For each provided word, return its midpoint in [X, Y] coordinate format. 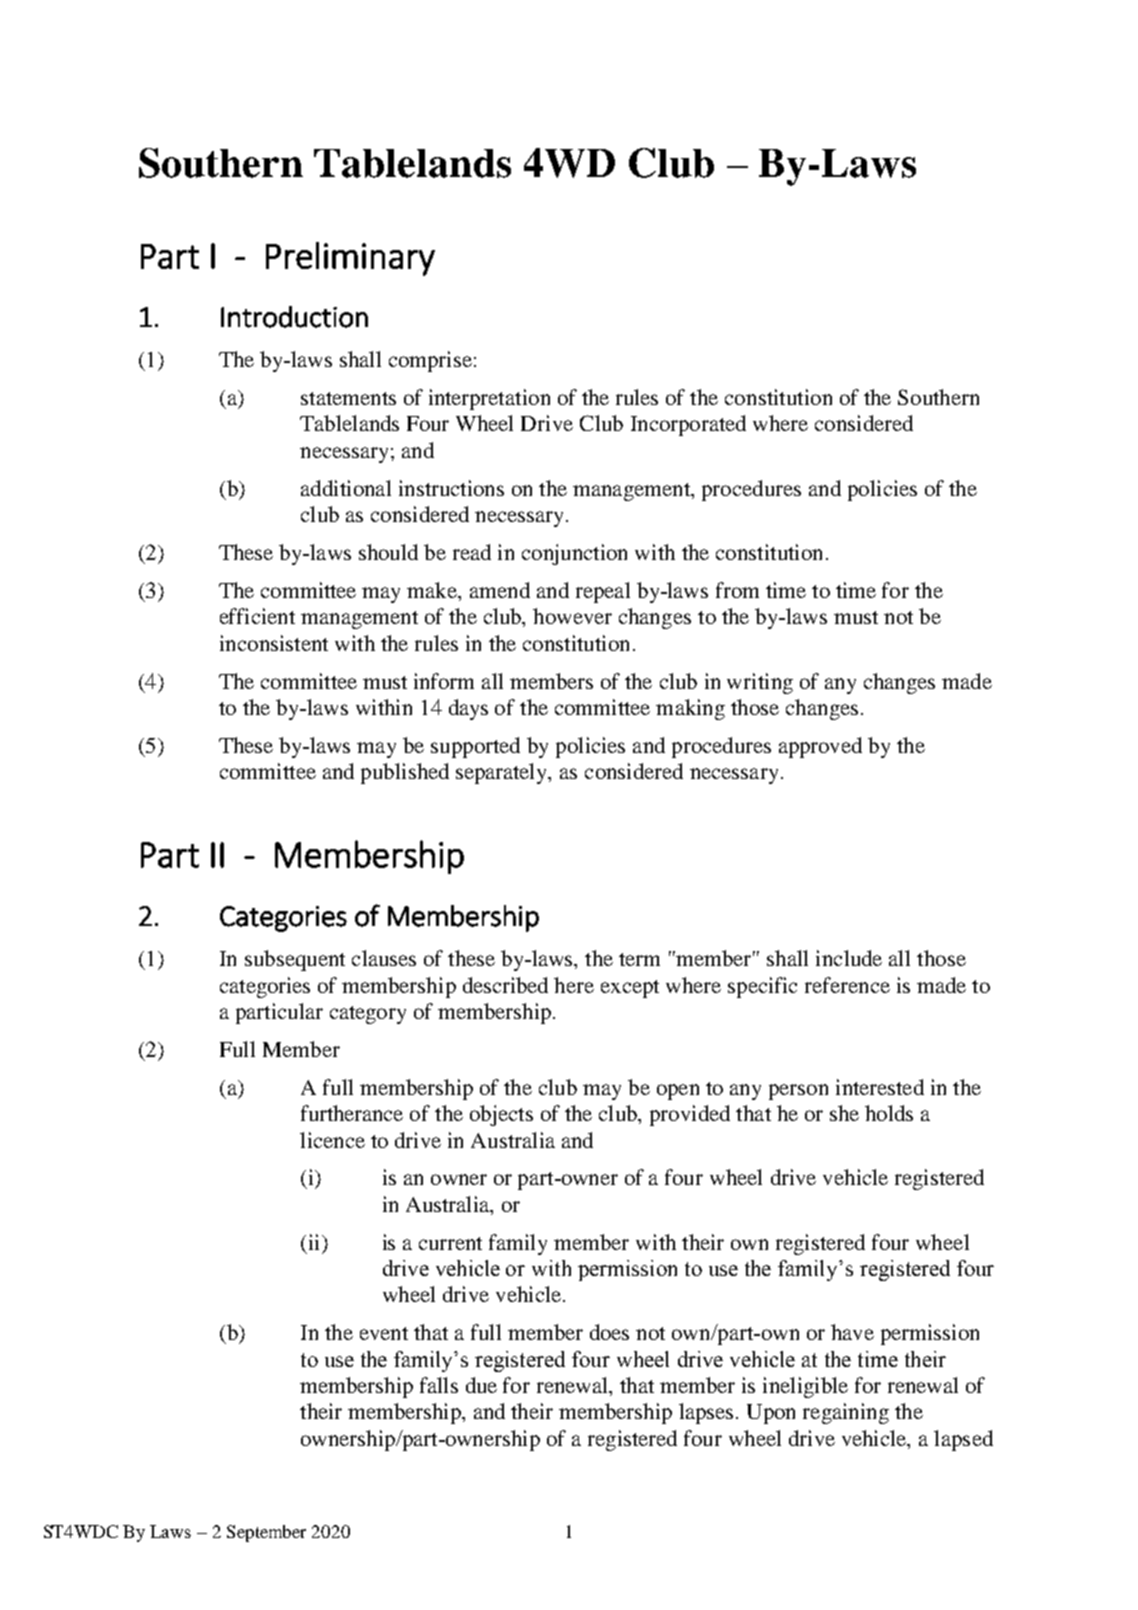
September [266, 1533]
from [737, 590]
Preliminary [350, 259]
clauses [384, 958]
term [639, 959]
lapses [706, 1413]
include [849, 958]
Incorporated [688, 425]
